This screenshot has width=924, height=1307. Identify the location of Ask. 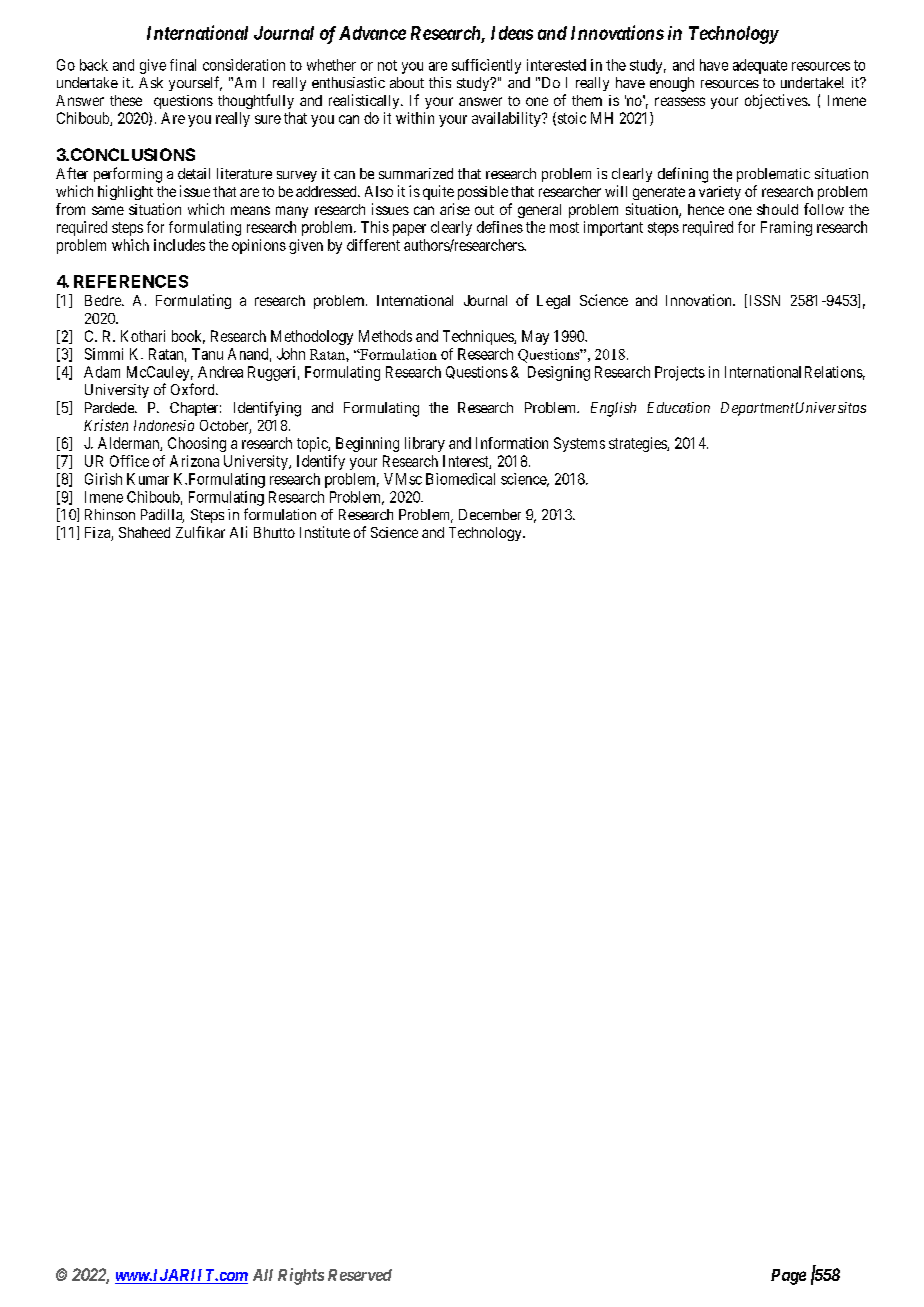
(151, 82).
